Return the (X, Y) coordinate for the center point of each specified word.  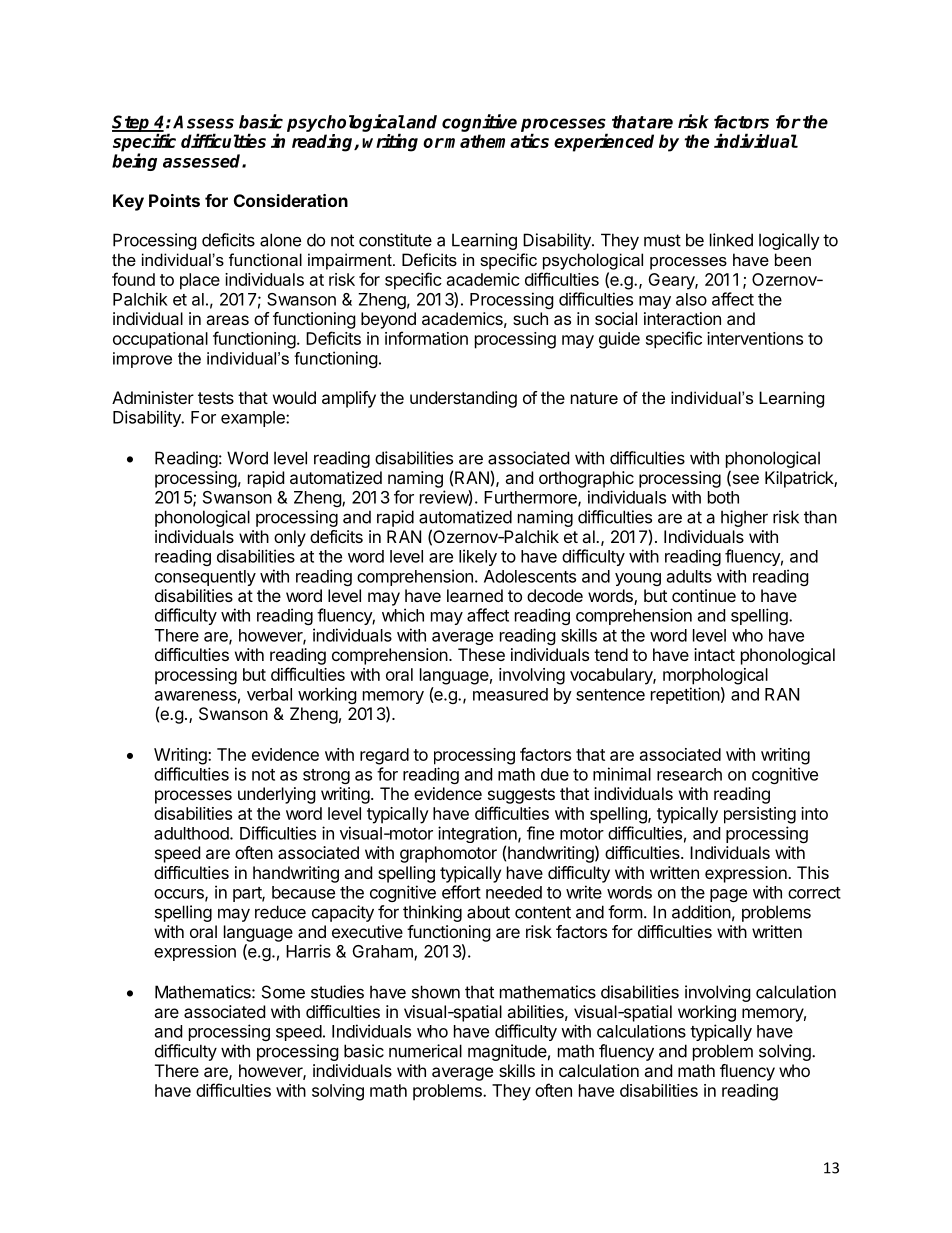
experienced (604, 142)
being (134, 162)
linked (731, 240)
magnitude (507, 1052)
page (728, 895)
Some (283, 992)
